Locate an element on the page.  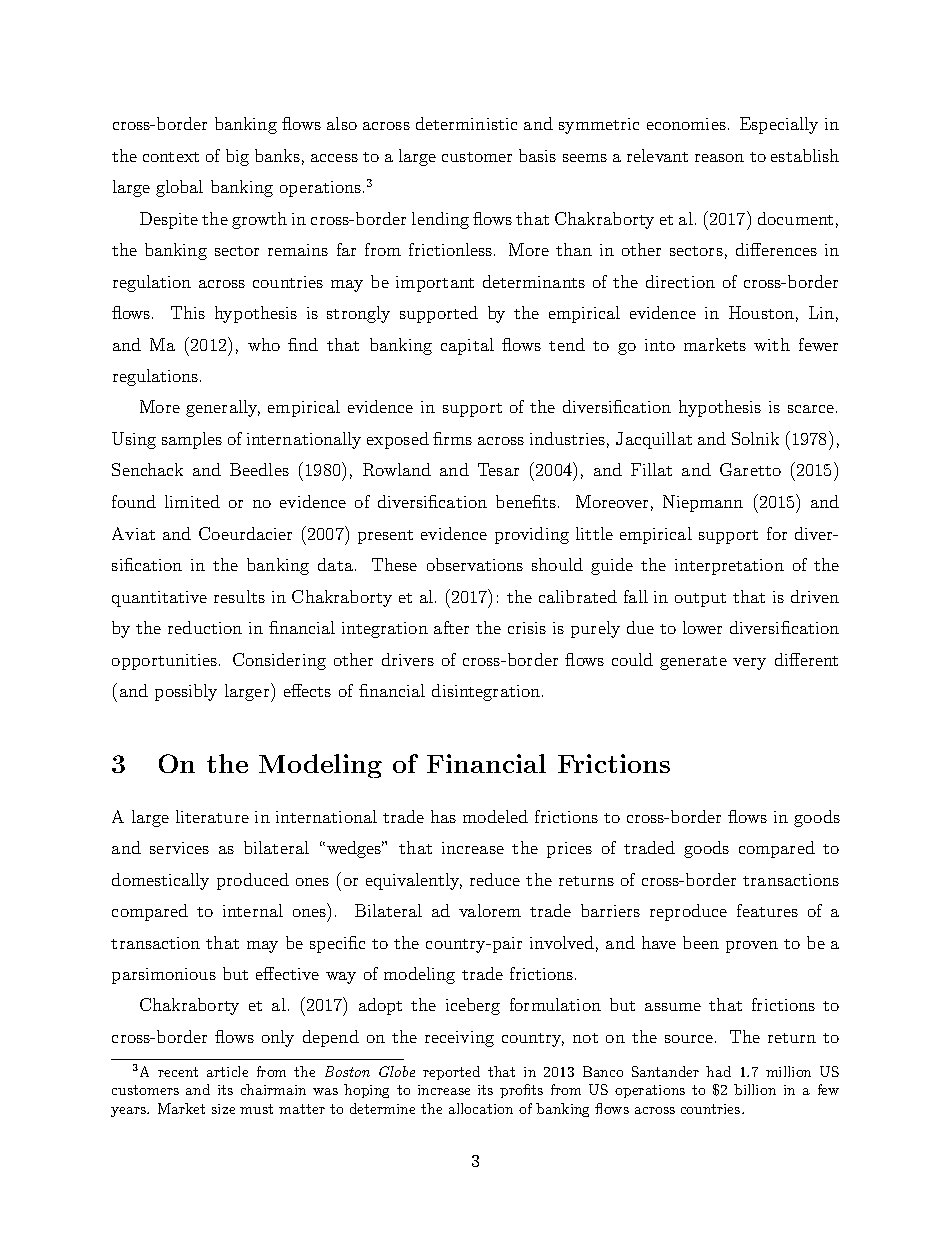
big is located at coordinates (237, 157).
